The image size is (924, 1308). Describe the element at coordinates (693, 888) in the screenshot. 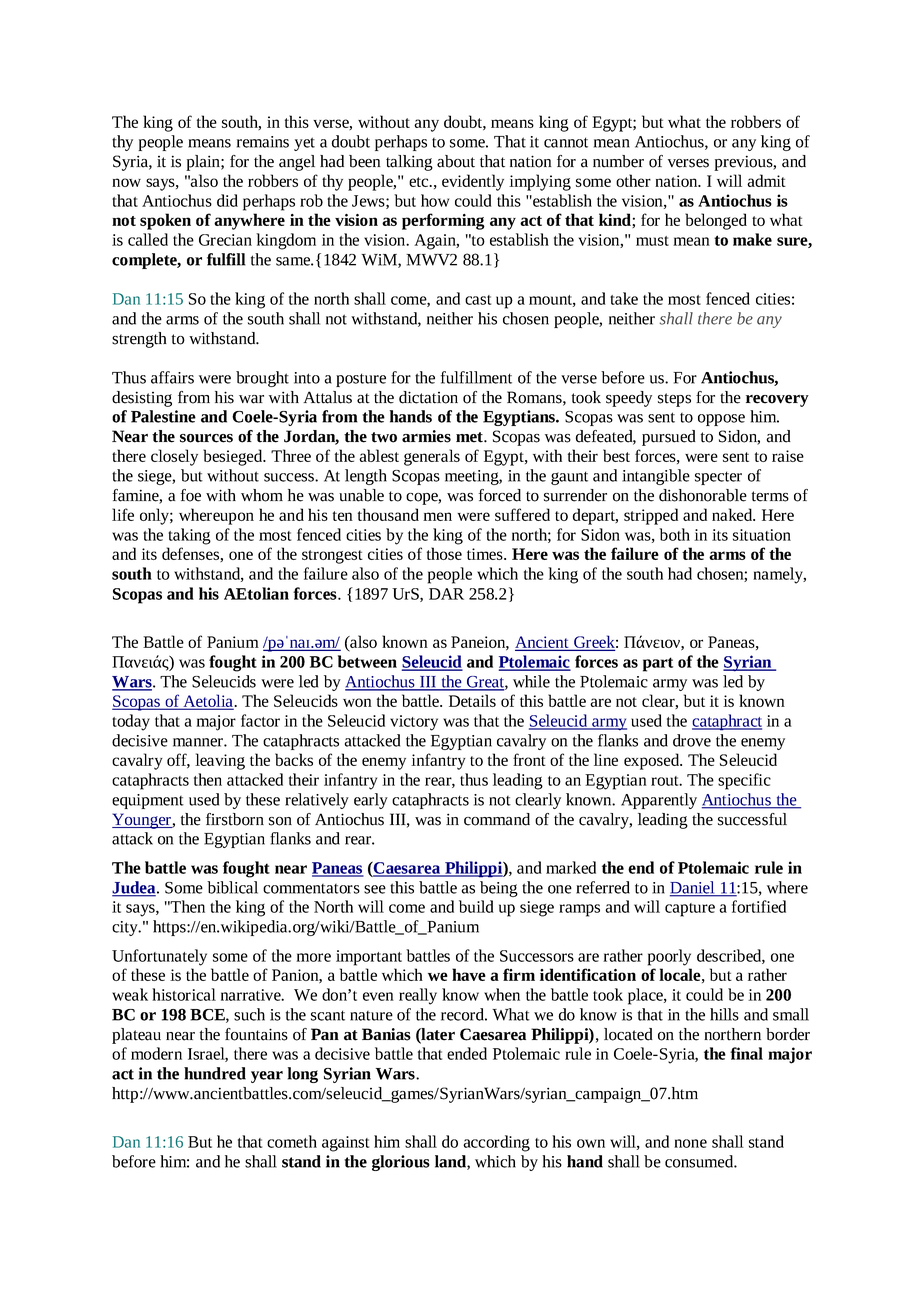

I see `Daniel` at that location.
